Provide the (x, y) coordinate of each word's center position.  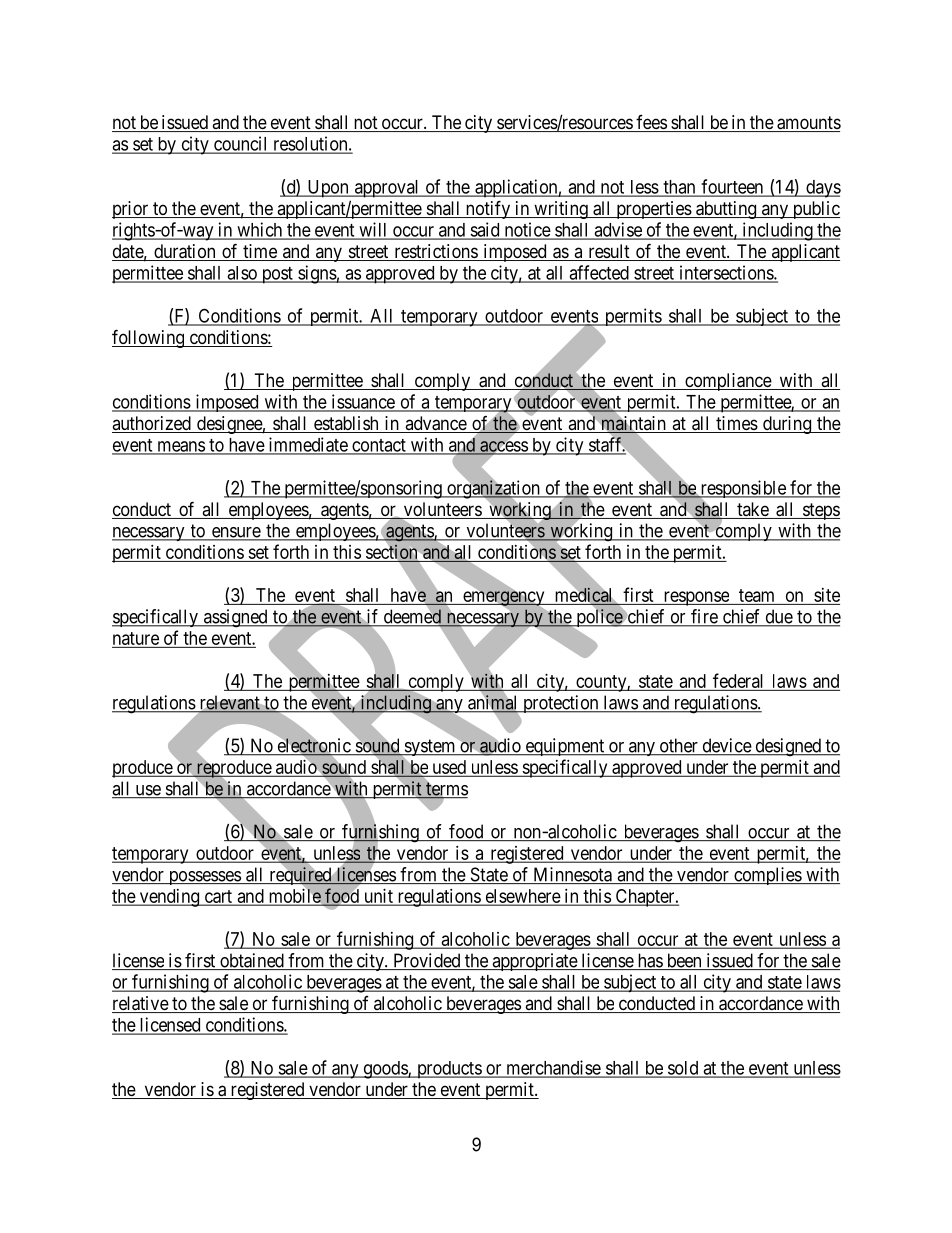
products (449, 1070)
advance (435, 424)
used (449, 768)
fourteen (732, 187)
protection (561, 704)
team (756, 595)
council (241, 144)
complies (767, 876)
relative (141, 1004)
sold (683, 1069)
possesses (204, 878)
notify (488, 209)
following (149, 338)
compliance (728, 382)
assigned (236, 618)
